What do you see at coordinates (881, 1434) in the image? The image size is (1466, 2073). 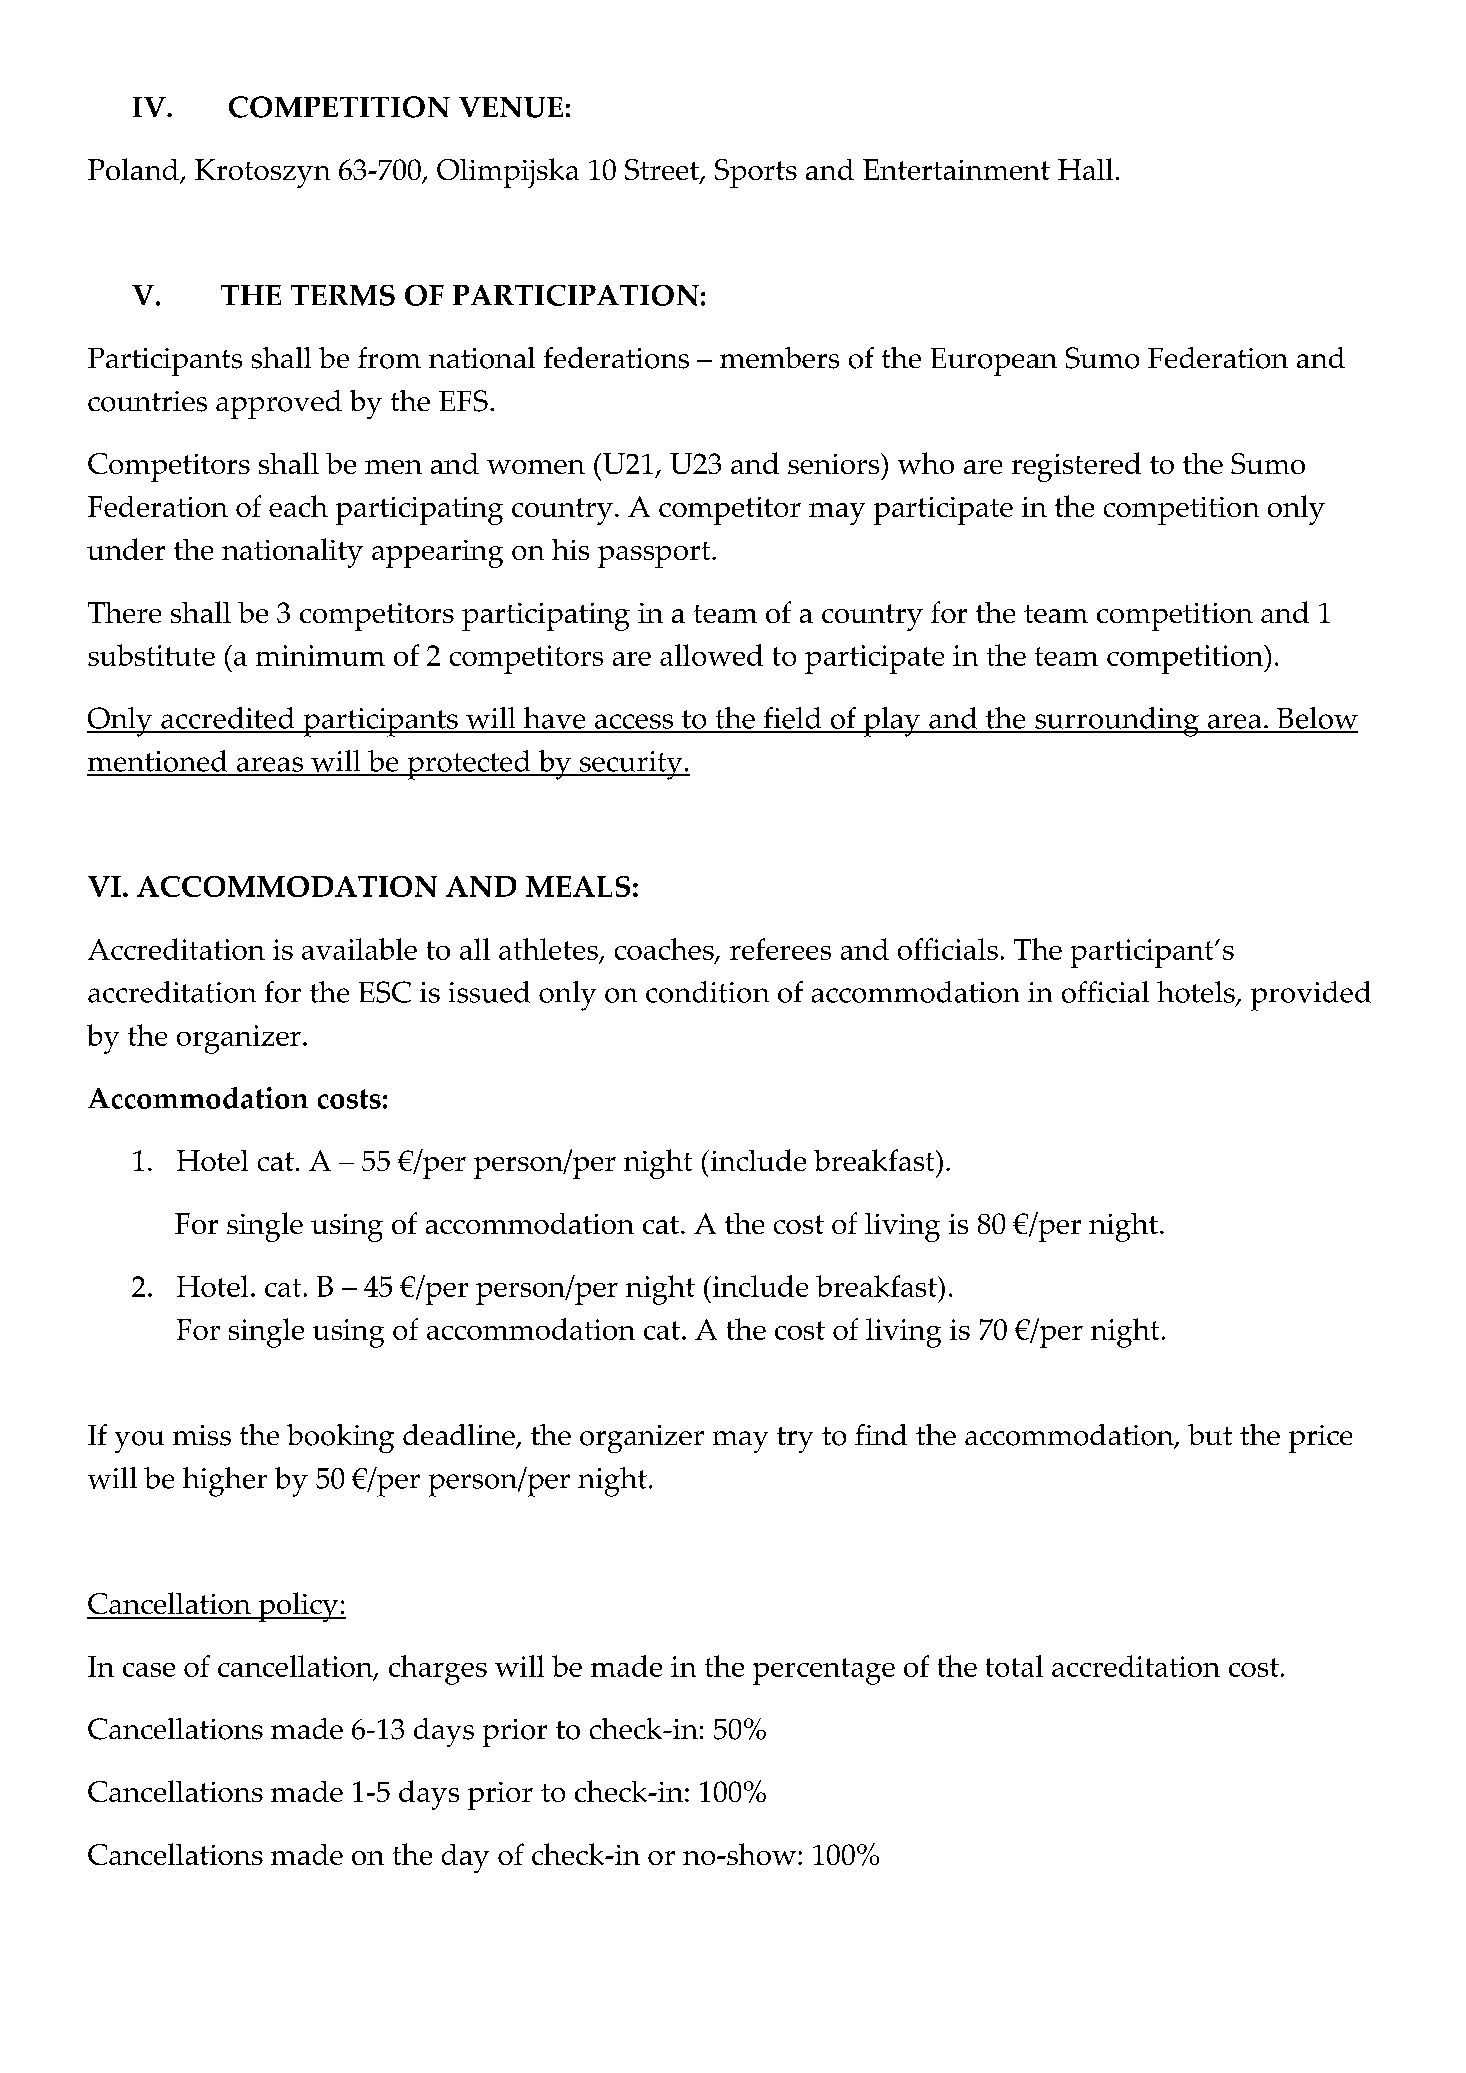 I see `find` at bounding box center [881, 1434].
